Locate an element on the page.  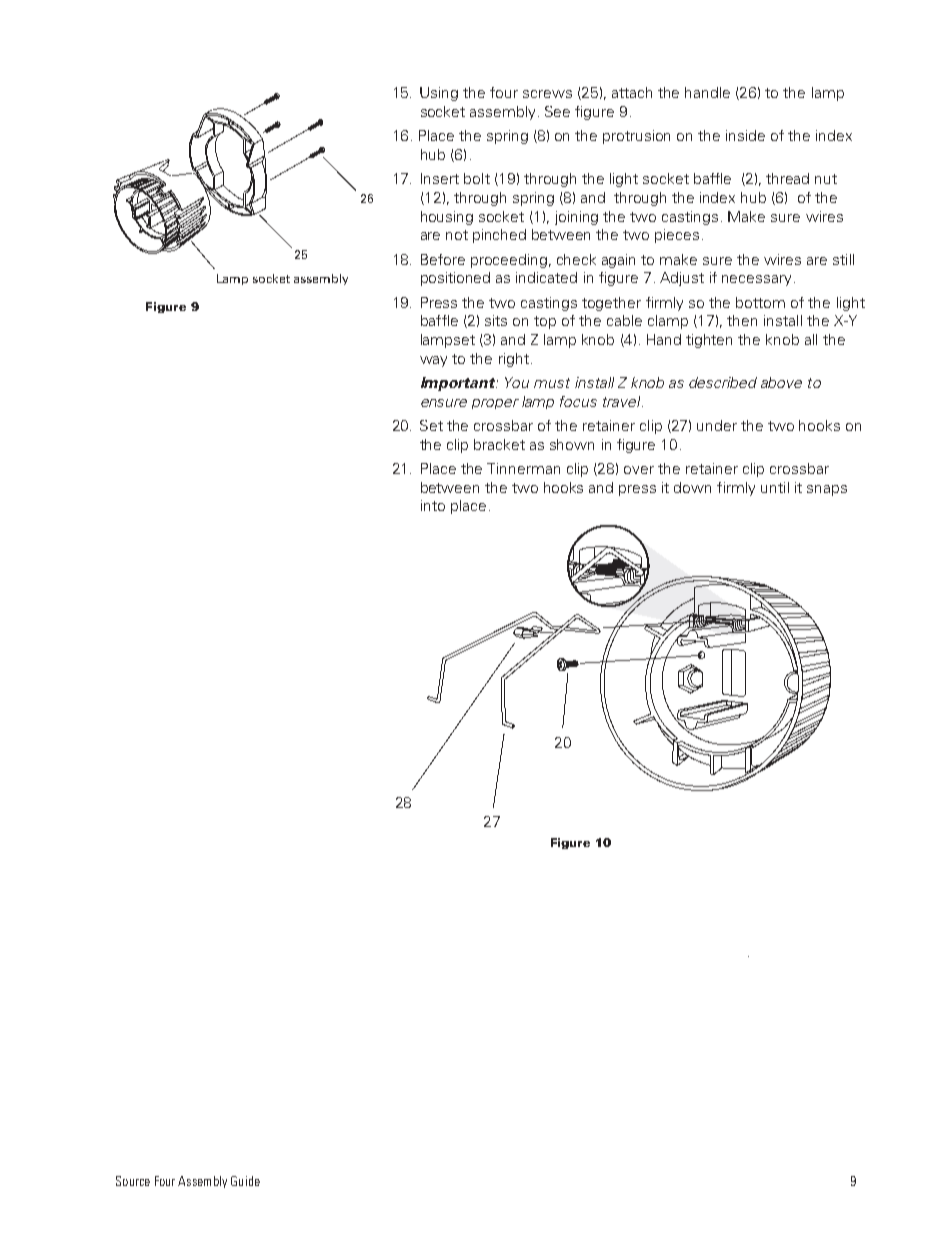
inside is located at coordinates (745, 135).
